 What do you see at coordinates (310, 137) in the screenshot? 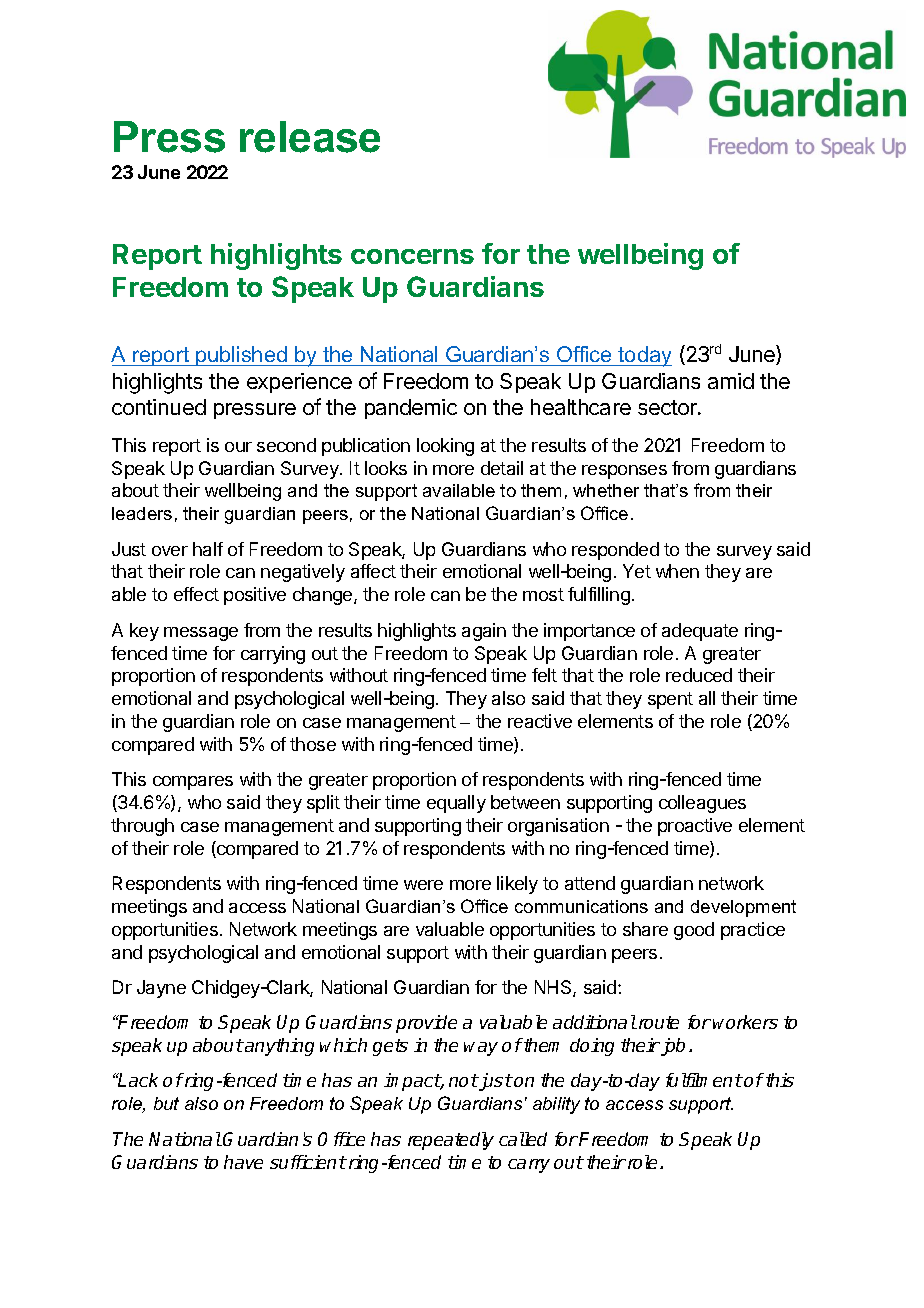
I see `release` at bounding box center [310, 137].
